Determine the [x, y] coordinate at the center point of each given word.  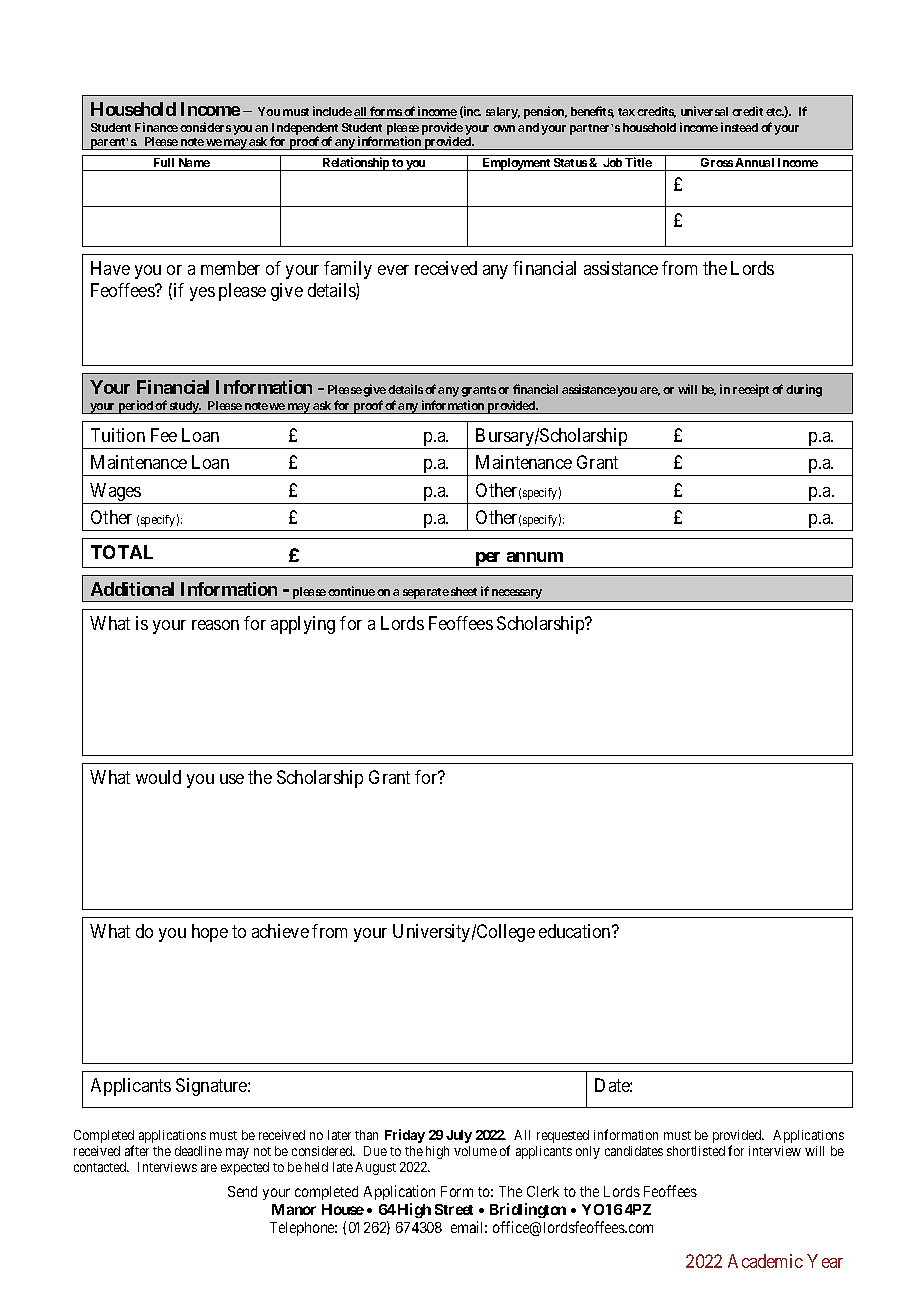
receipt [751, 390]
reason [215, 625]
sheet [464, 591]
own [504, 128]
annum [535, 557]
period [136, 407]
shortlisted [696, 1151]
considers [205, 127]
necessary [517, 595]
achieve [280, 931]
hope [210, 933]
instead [739, 127]
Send [242, 1191]
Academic [765, 1261]
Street [454, 1209]
